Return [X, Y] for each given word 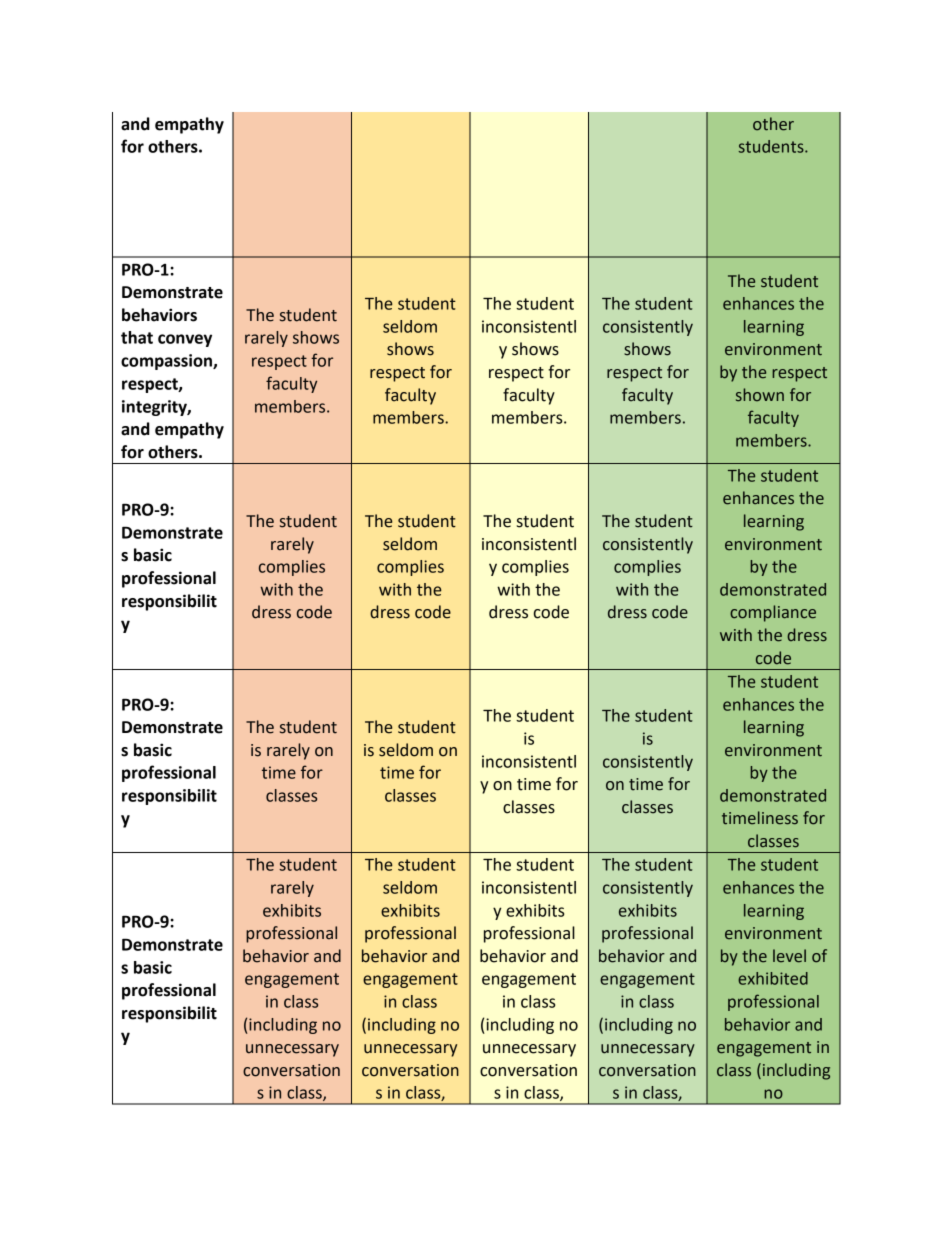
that [137, 337]
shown [760, 395]
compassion [167, 362]
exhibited [773, 978]
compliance [773, 613]
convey [185, 340]
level [789, 956]
